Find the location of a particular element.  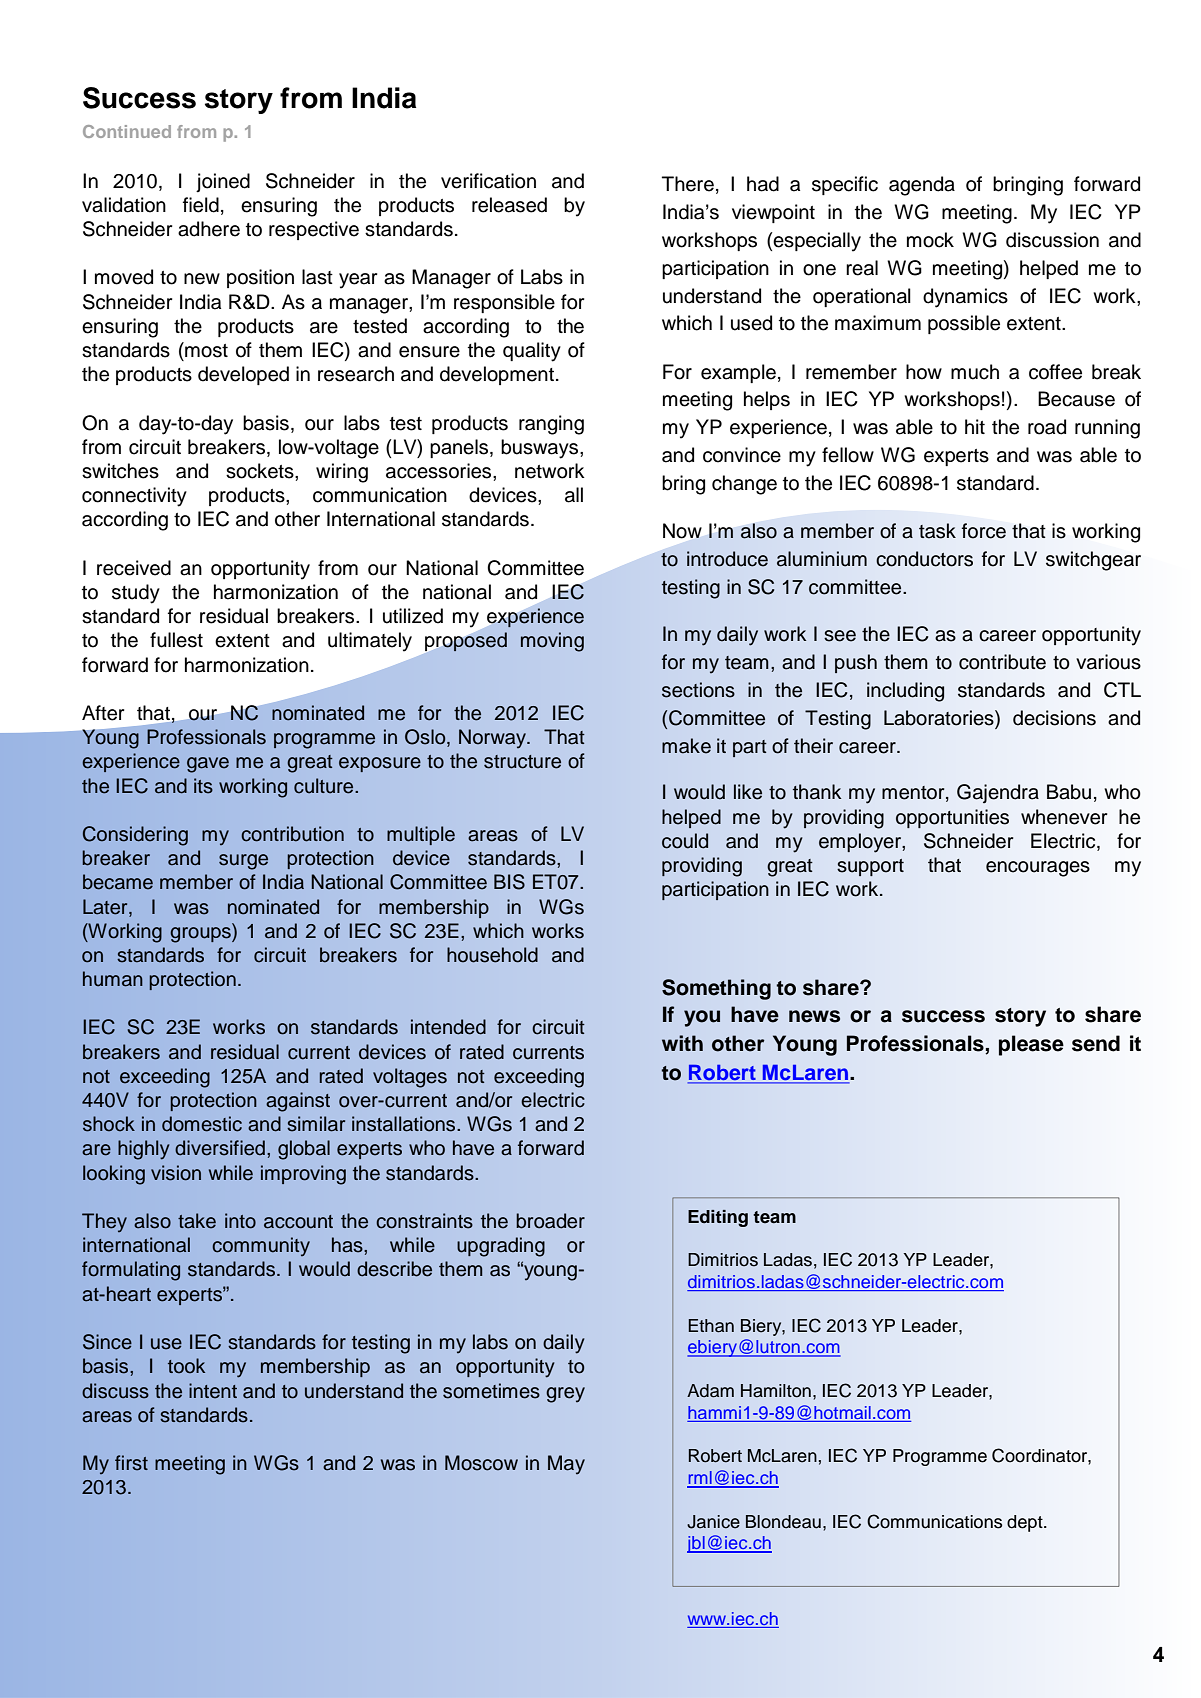

please is located at coordinates (1031, 1045).
